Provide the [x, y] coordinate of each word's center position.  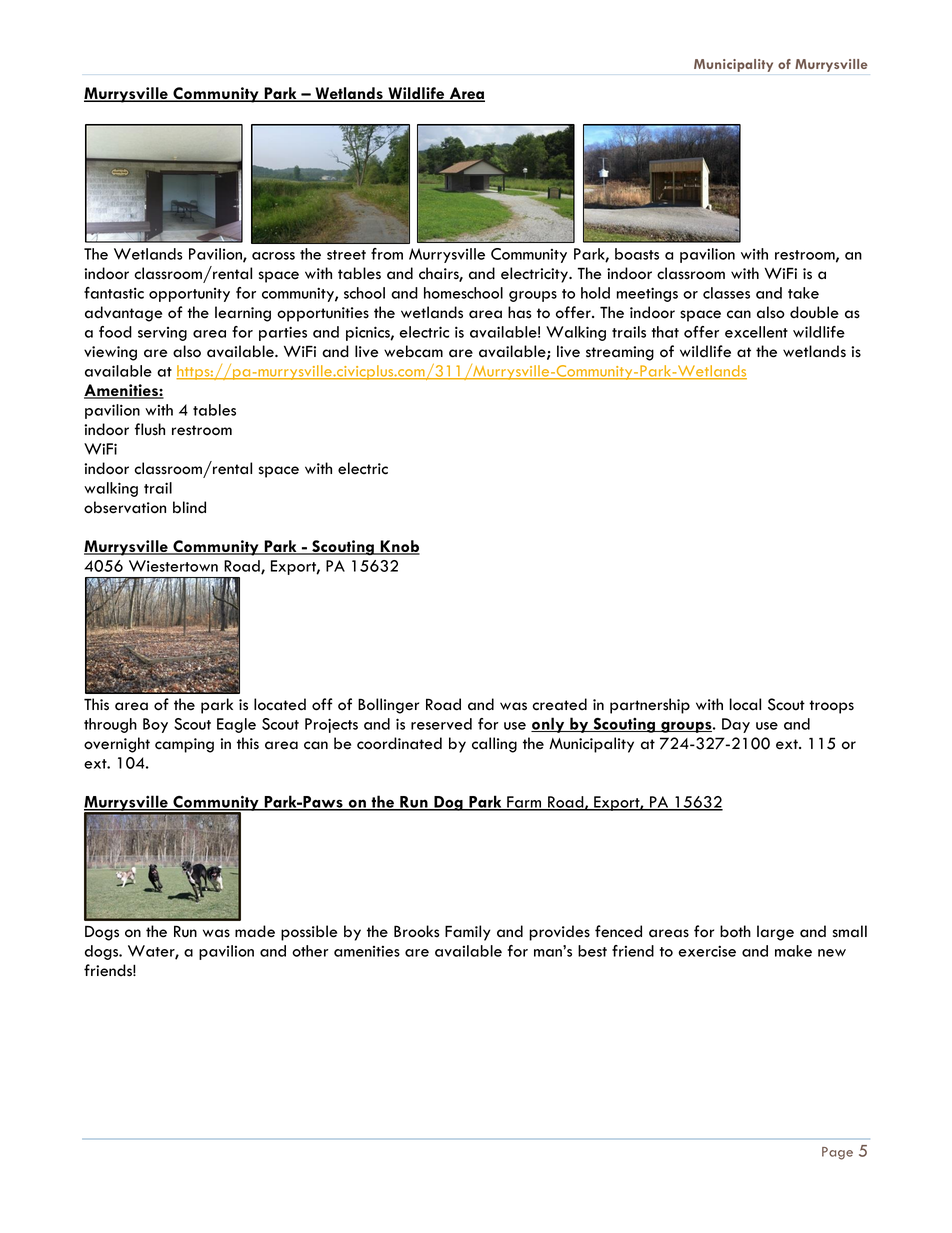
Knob [399, 547]
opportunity [189, 295]
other [310, 951]
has [519, 312]
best [592, 951]
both [735, 931]
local [745, 704]
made [255, 931]
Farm [524, 803]
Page [837, 1153]
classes [726, 293]
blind [189, 507]
